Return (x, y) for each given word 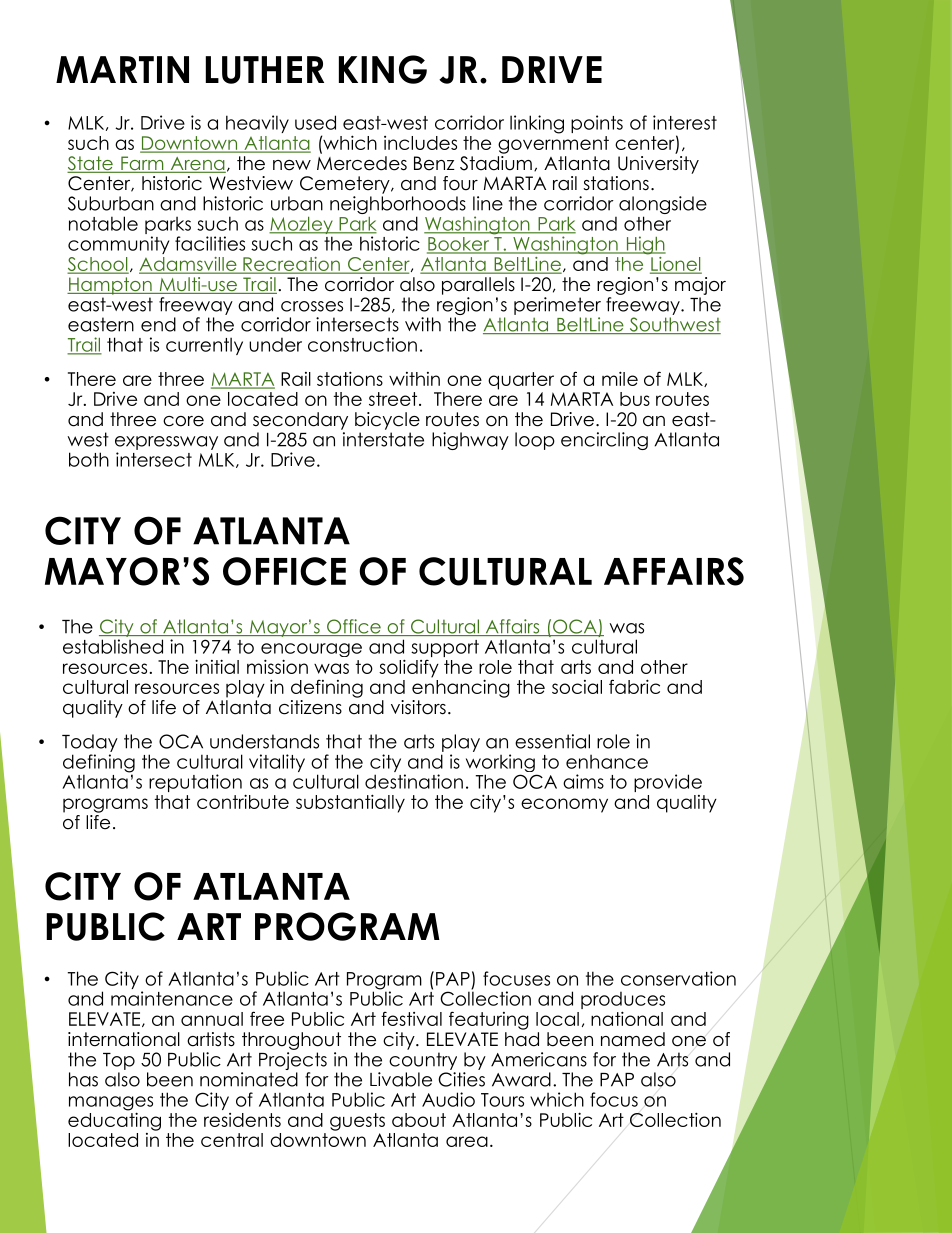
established (113, 646)
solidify (409, 668)
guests (357, 1122)
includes (420, 143)
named (633, 1039)
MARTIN (122, 69)
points (597, 124)
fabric (634, 686)
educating (114, 1120)
